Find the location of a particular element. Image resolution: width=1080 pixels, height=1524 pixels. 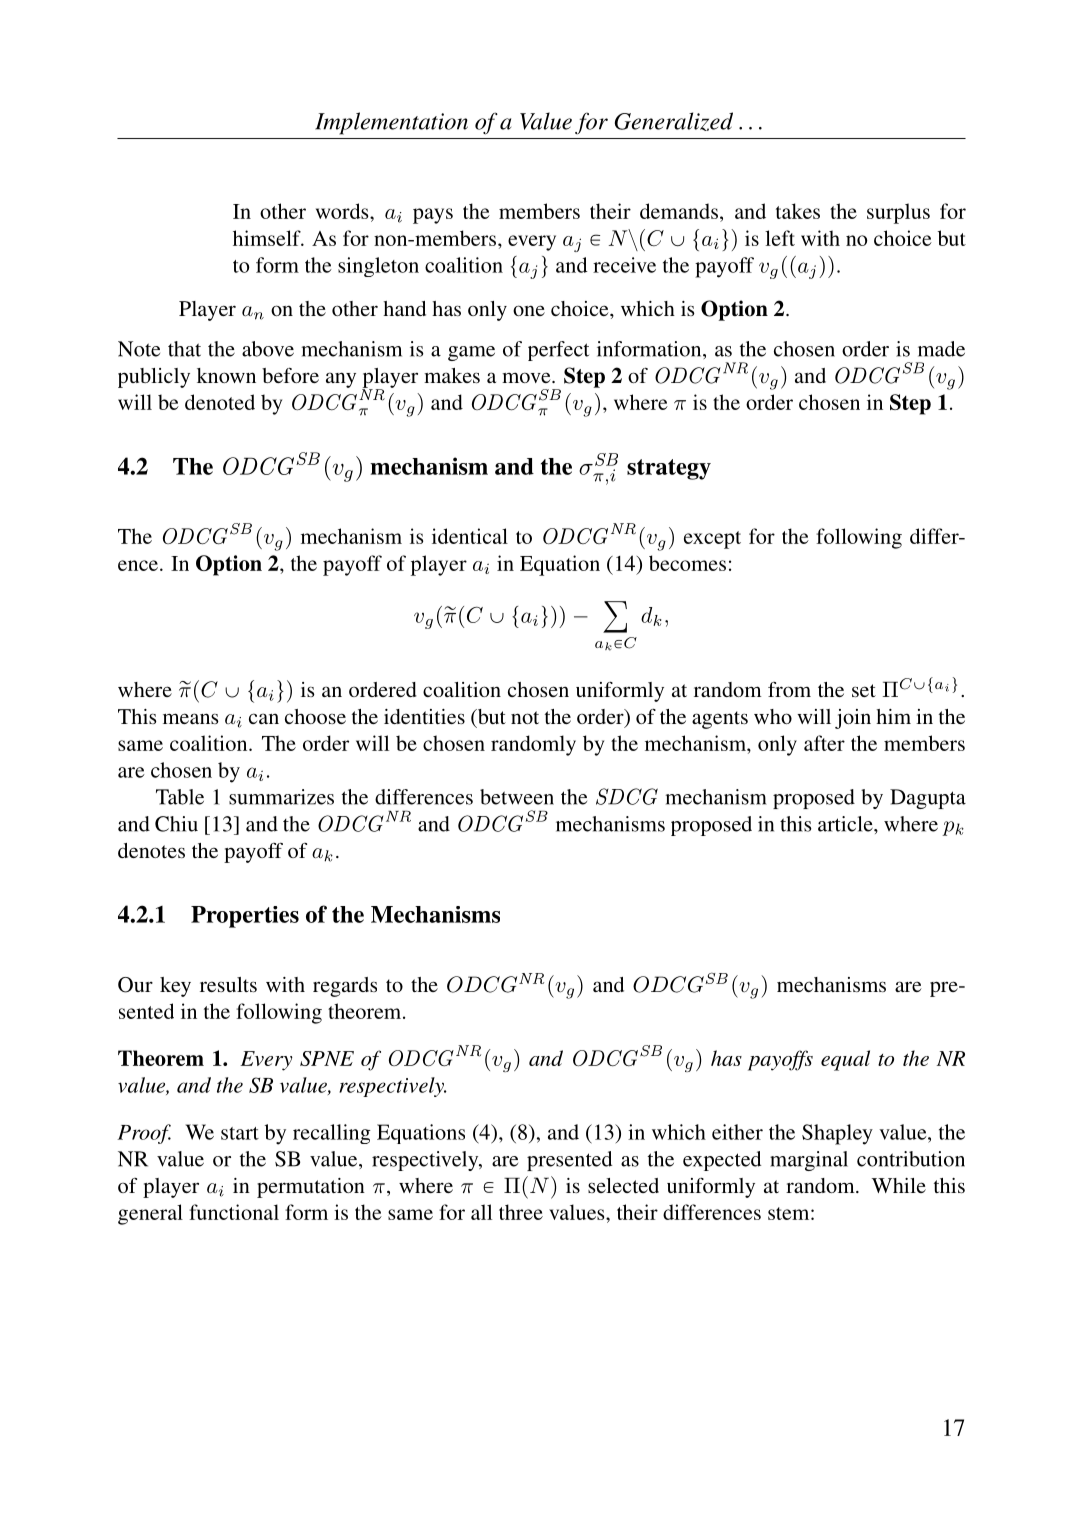

Chiu is located at coordinates (176, 824).
